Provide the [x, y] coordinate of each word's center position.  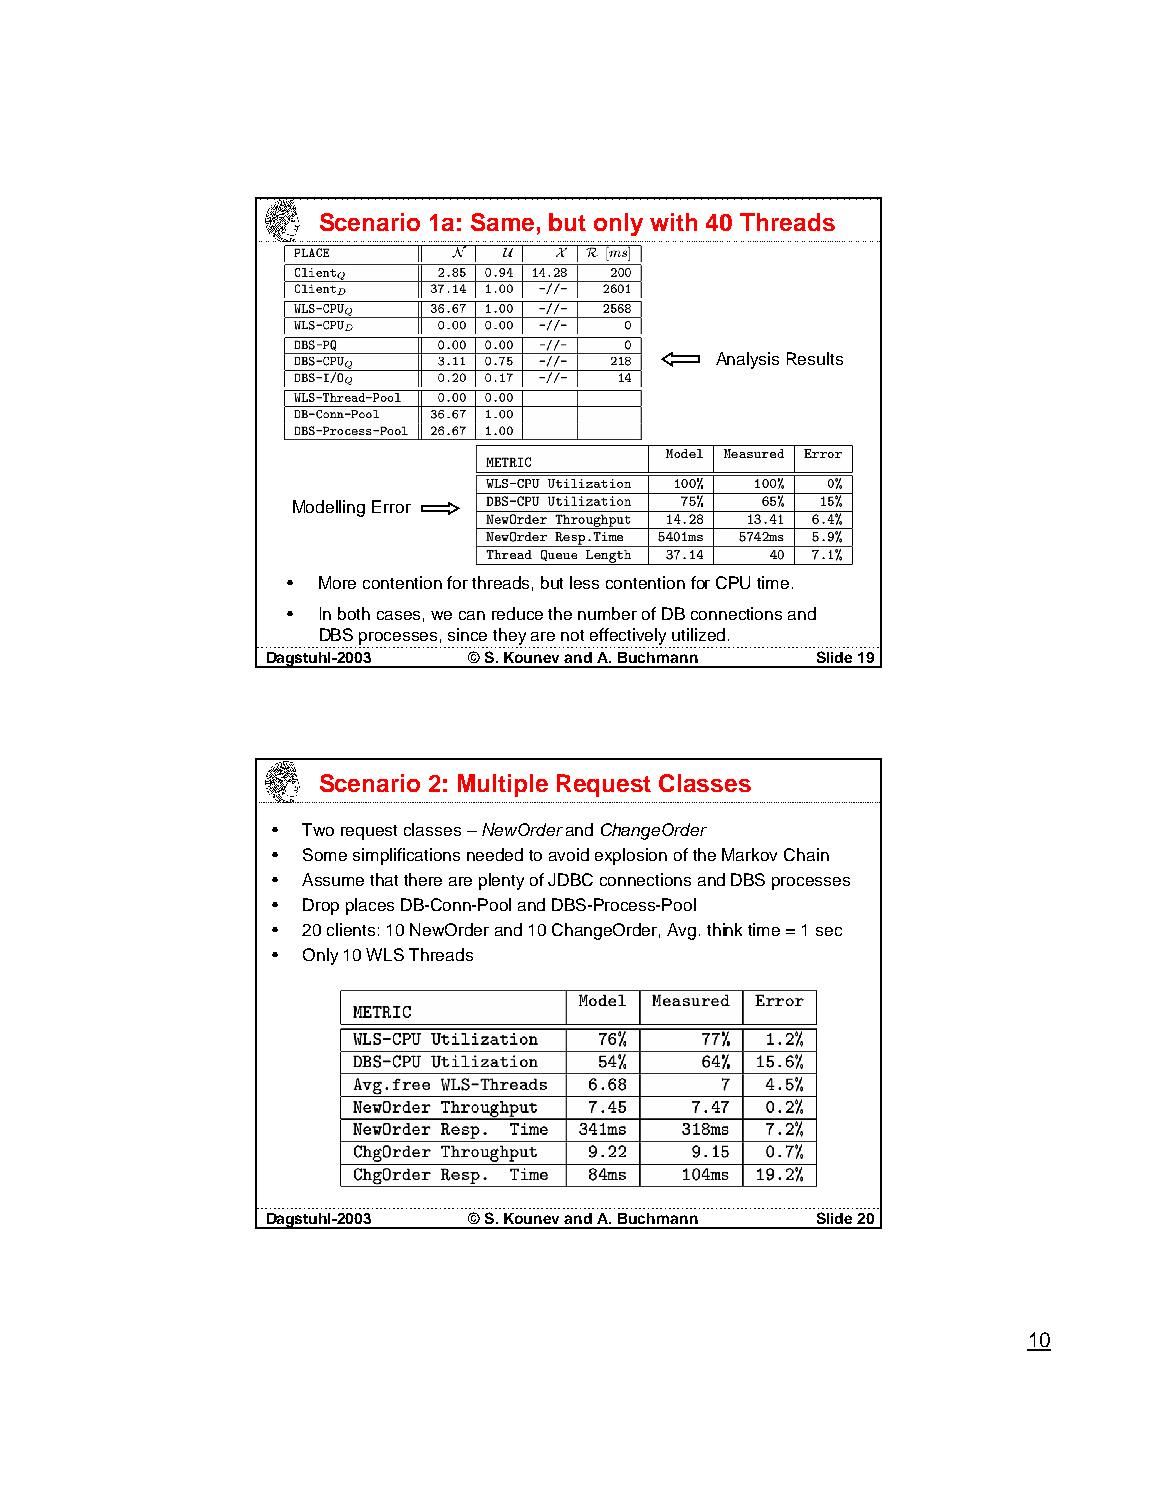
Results [815, 358]
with [673, 222]
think [724, 929]
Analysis [747, 360]
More [337, 582]
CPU [733, 582]
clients [351, 929]
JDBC [570, 879]
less [584, 582]
